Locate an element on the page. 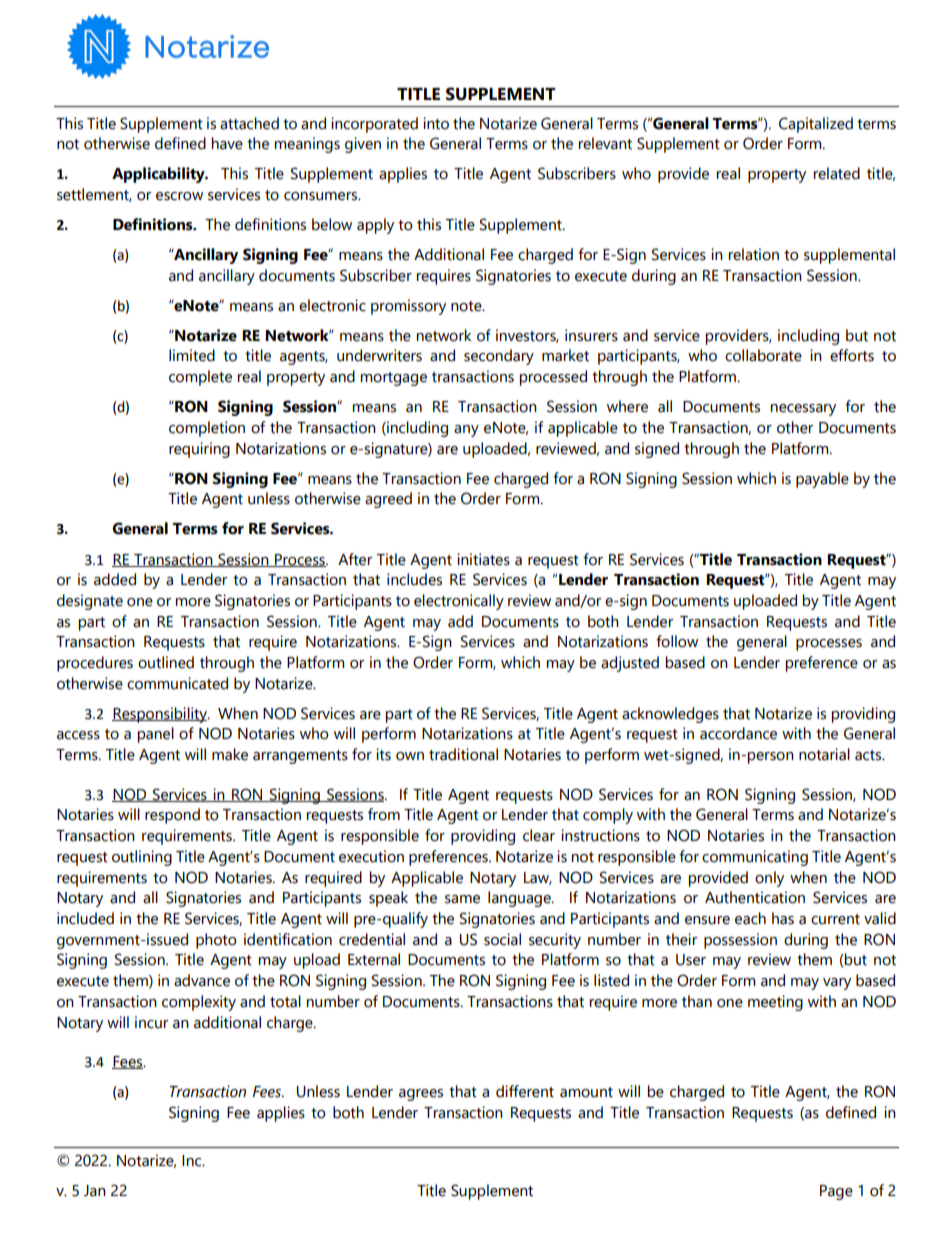 Image resolution: width=952 pixels, height=1233 pixels. Page is located at coordinates (836, 1192).
